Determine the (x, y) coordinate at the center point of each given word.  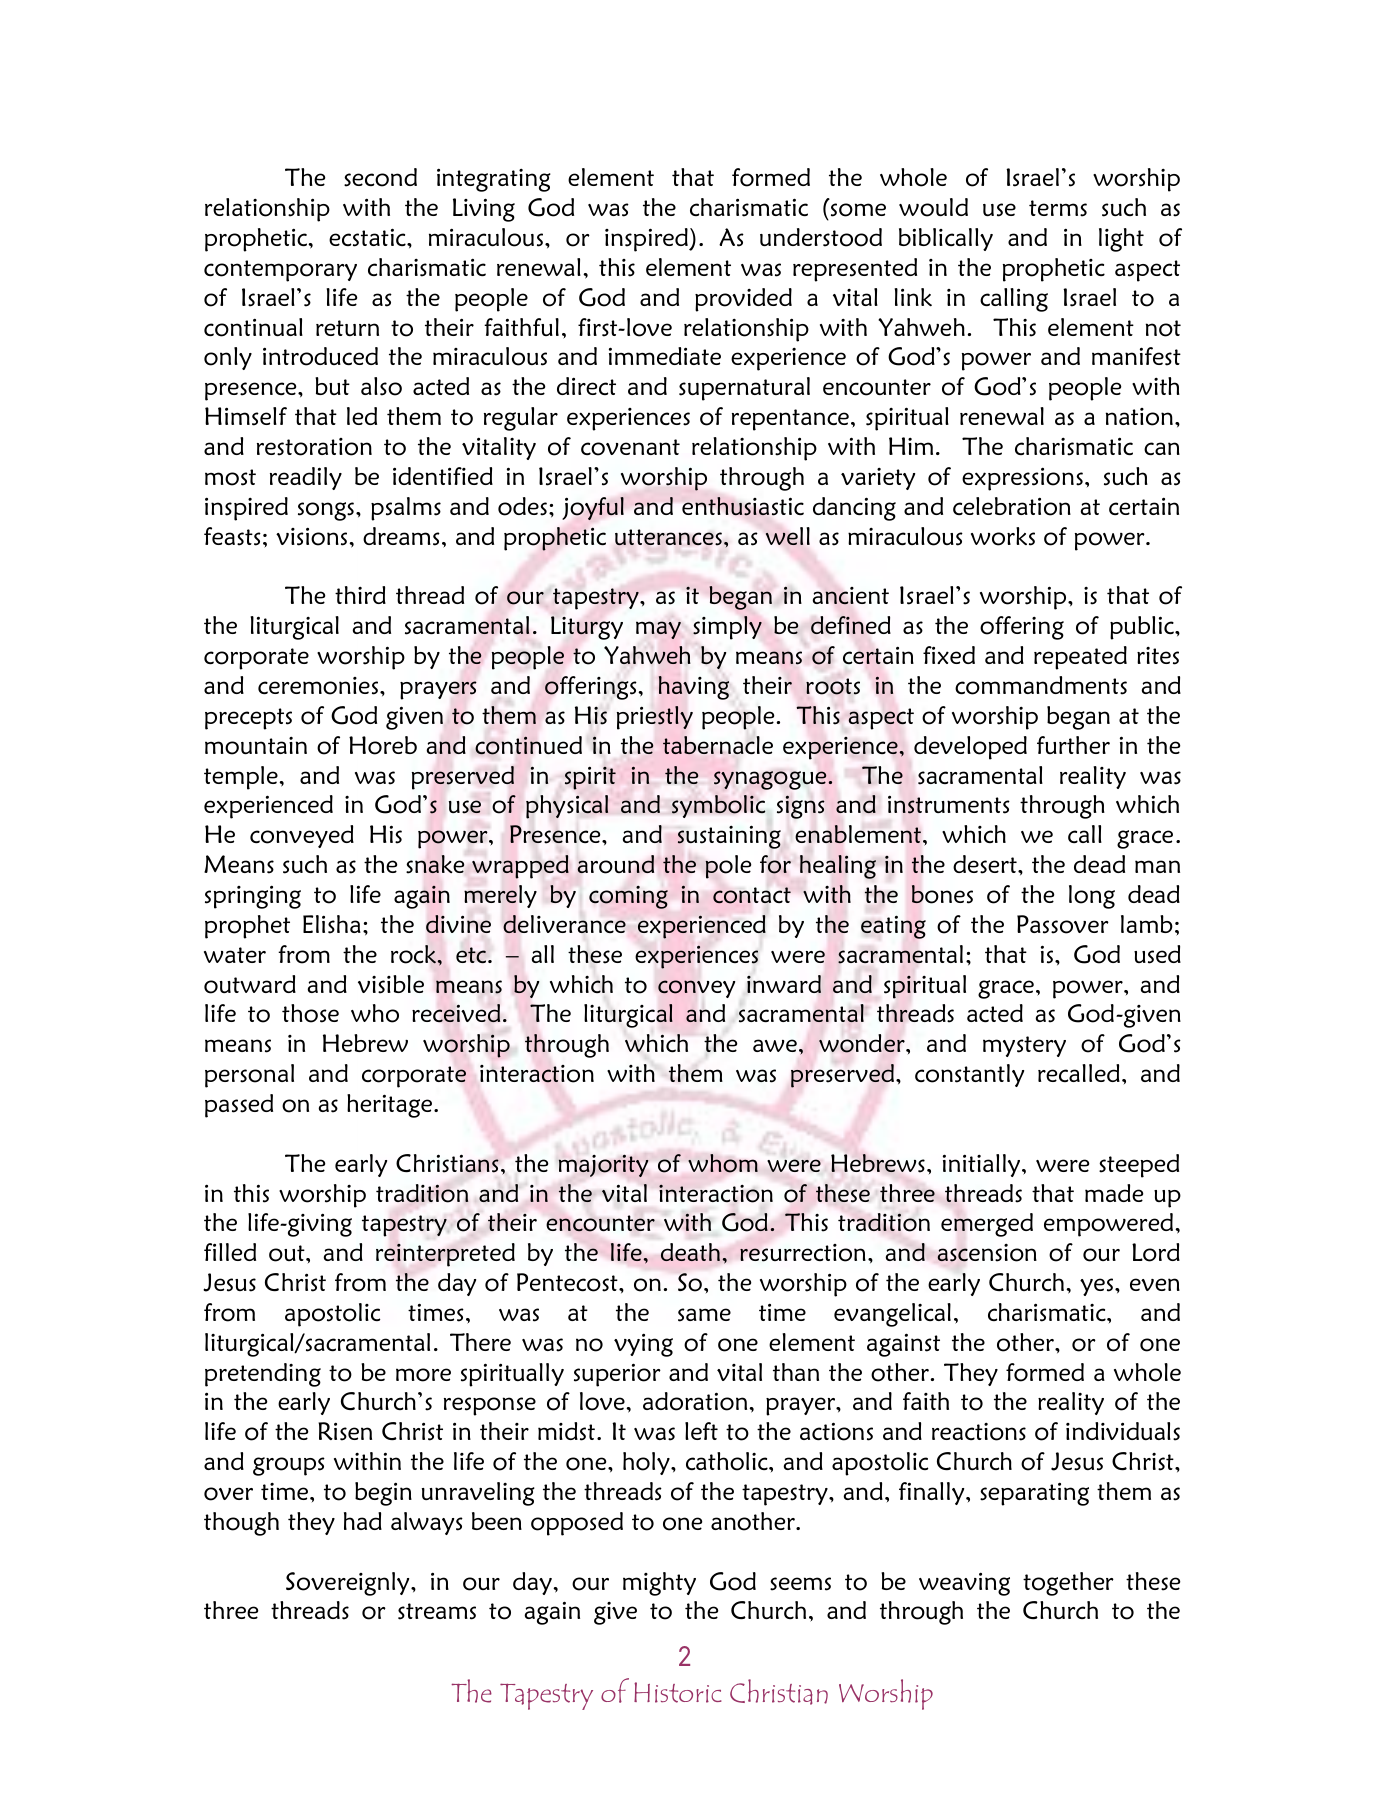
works (1003, 536)
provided (743, 300)
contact (752, 895)
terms (1058, 208)
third (360, 595)
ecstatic (368, 237)
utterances (668, 537)
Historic (678, 1692)
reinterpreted (445, 1255)
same (704, 1315)
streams (437, 1611)
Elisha (332, 924)
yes (1098, 1287)
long (1092, 897)
